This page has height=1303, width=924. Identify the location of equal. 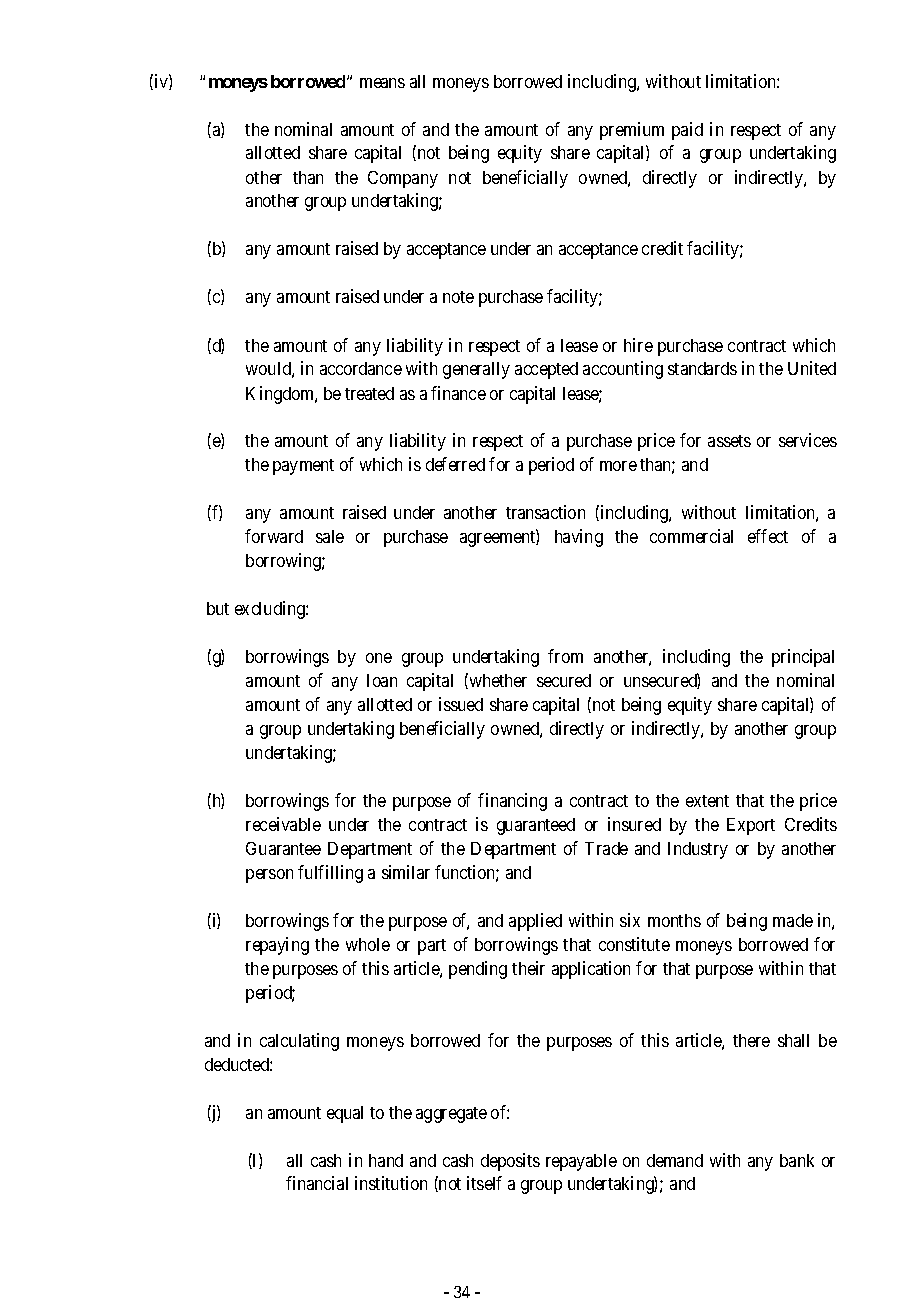
(345, 1114).
